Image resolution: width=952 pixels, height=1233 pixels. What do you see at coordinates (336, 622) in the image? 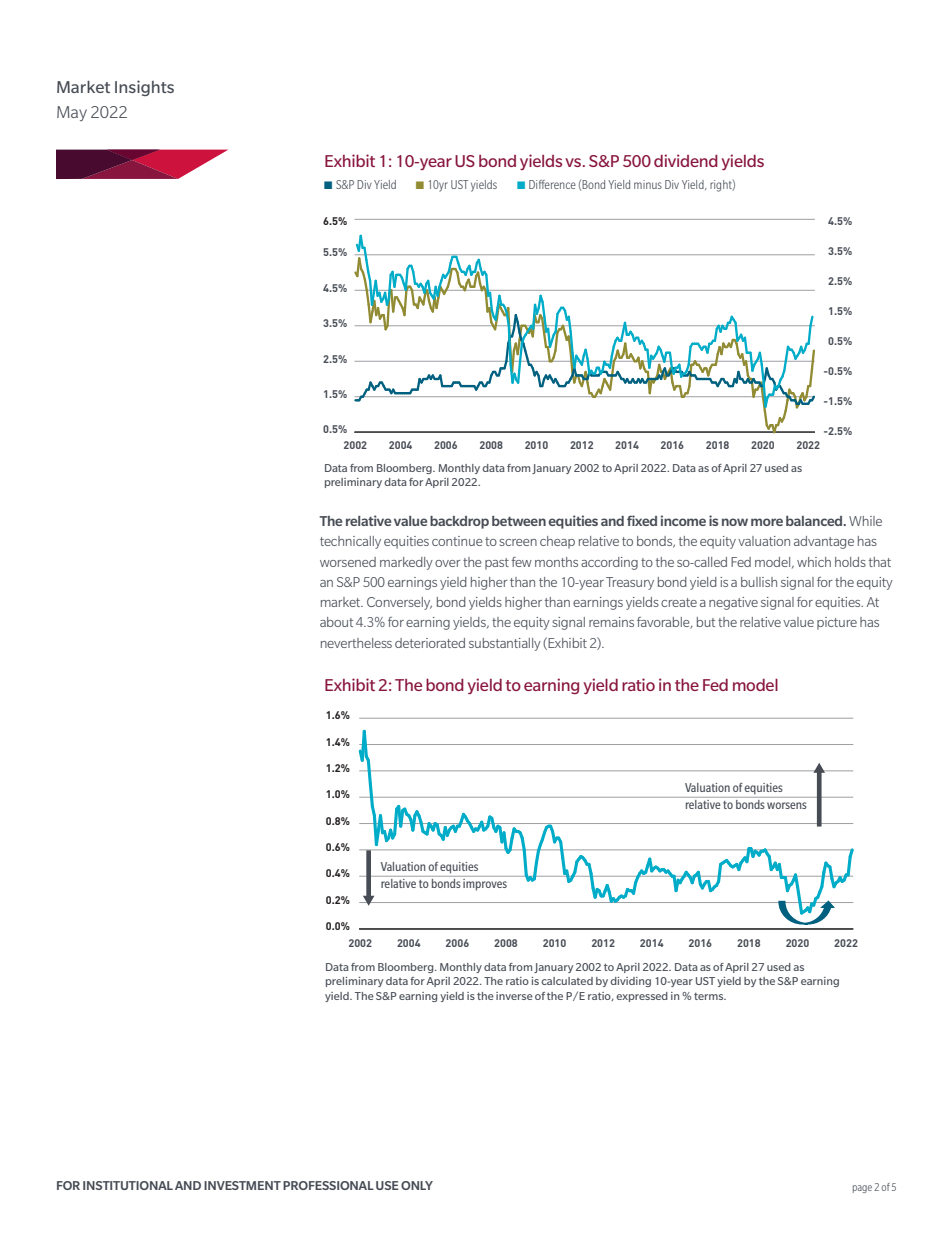
I see `about` at bounding box center [336, 622].
